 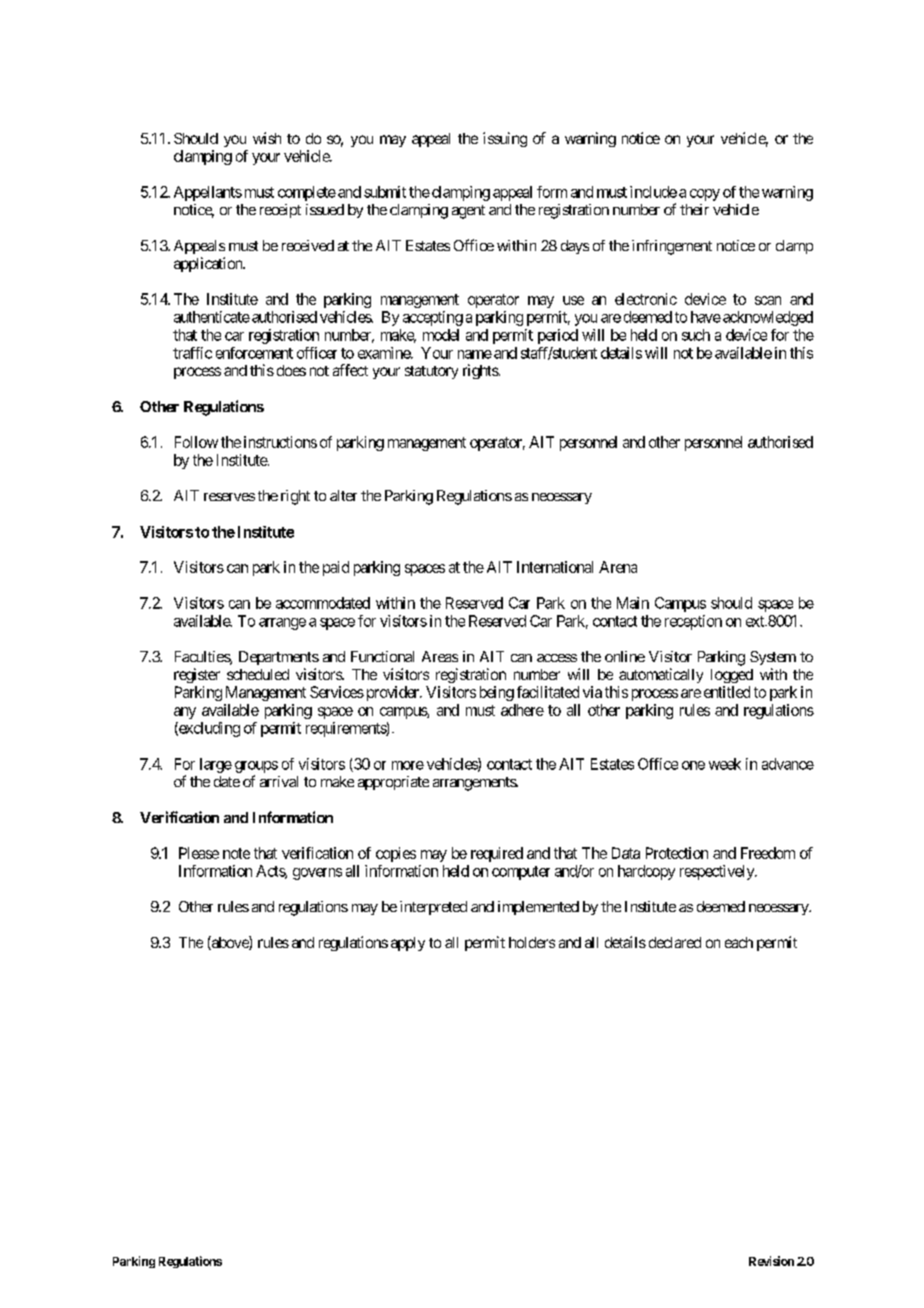 I want to click on wish, so click(x=267, y=138).
